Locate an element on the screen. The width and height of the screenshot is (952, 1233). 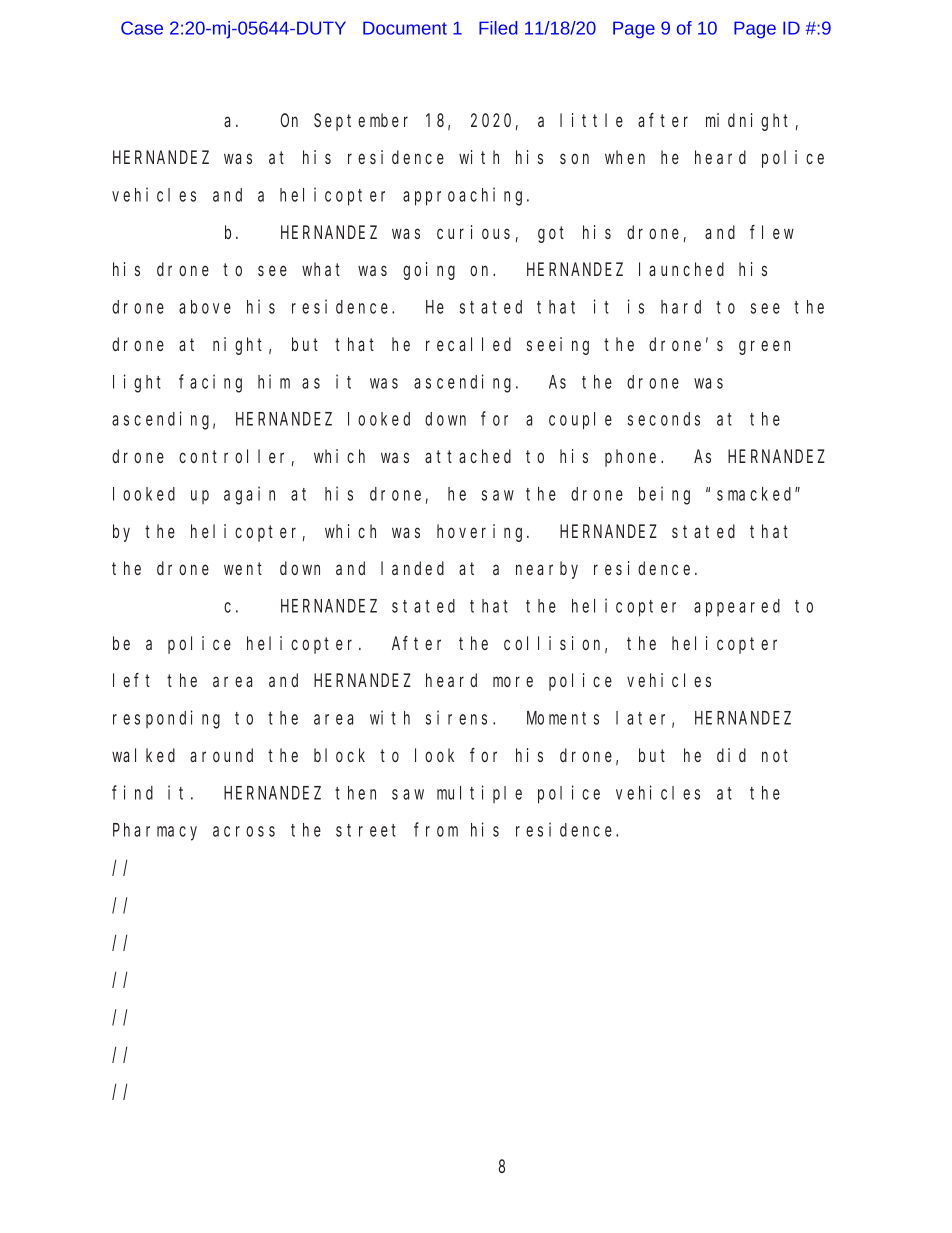
from is located at coordinates (436, 830).
